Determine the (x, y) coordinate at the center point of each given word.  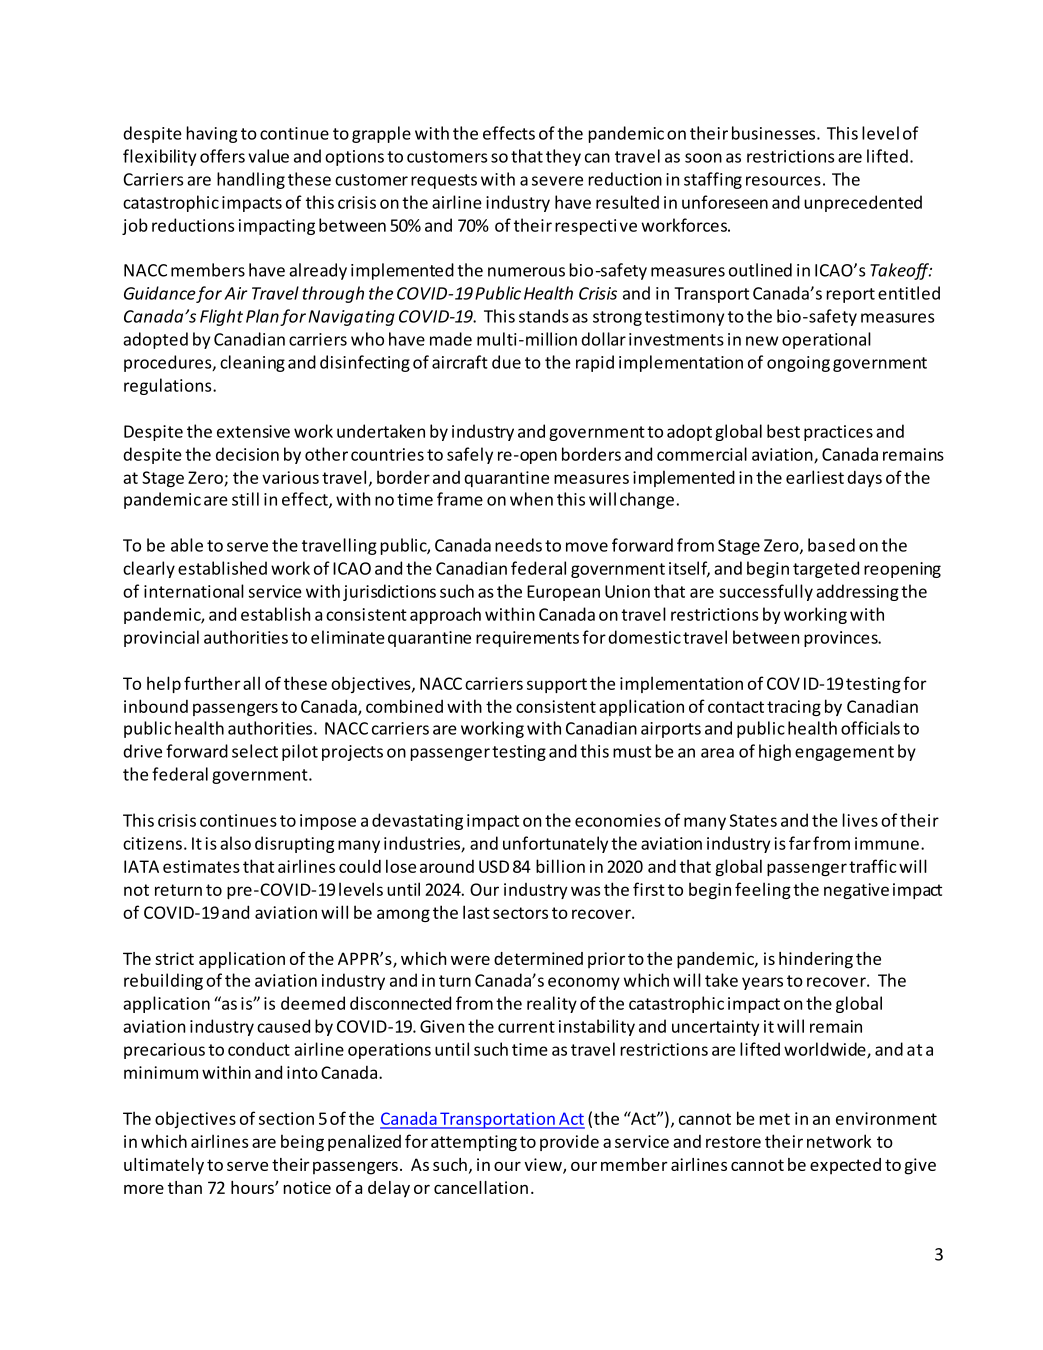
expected (845, 1166)
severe (557, 181)
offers (222, 156)
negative (856, 891)
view (544, 1165)
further (212, 683)
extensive (253, 431)
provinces (842, 639)
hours (253, 1187)
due (506, 362)
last (476, 912)
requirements (527, 639)
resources (783, 181)
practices (838, 433)
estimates (201, 866)
